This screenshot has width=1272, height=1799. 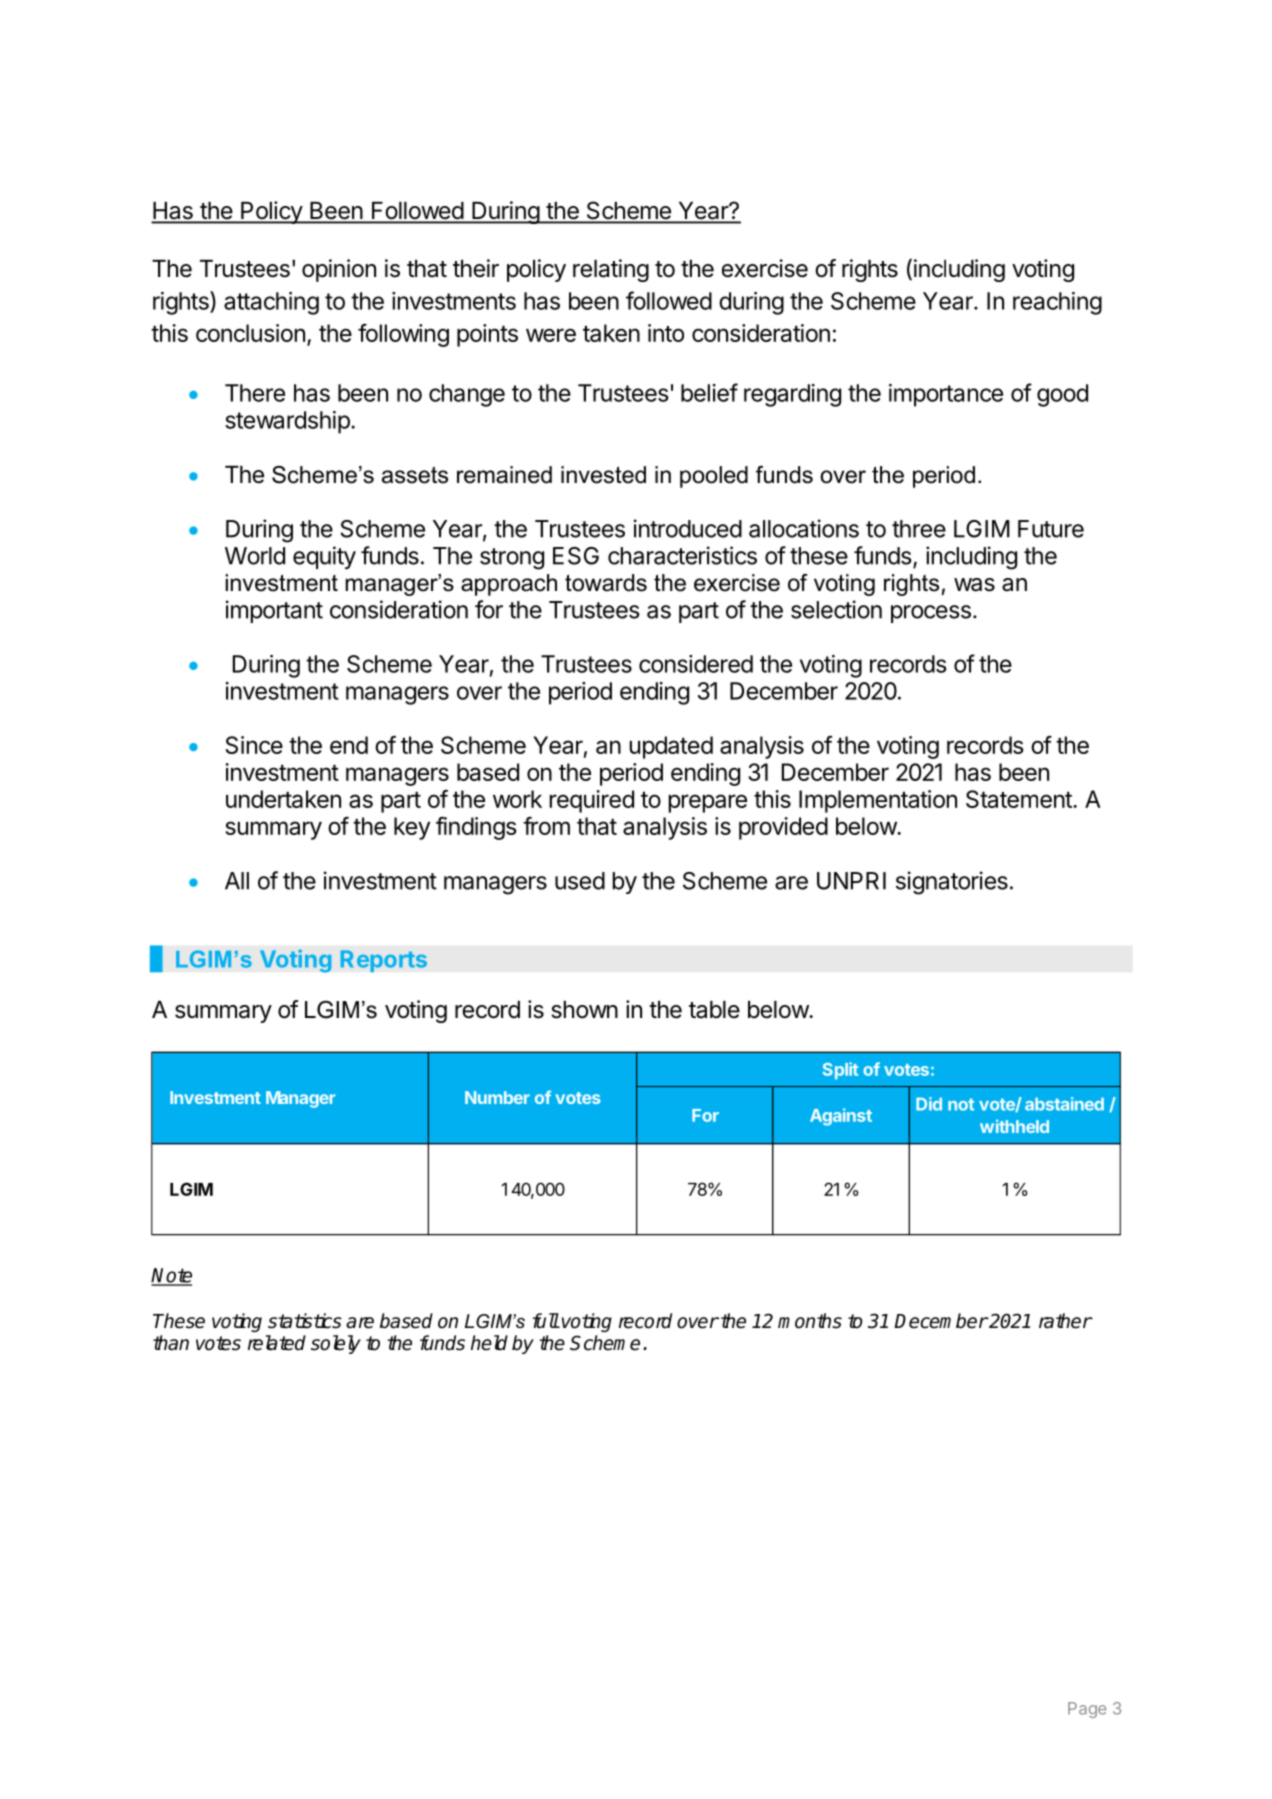 I want to click on months, so click(x=810, y=1321).
